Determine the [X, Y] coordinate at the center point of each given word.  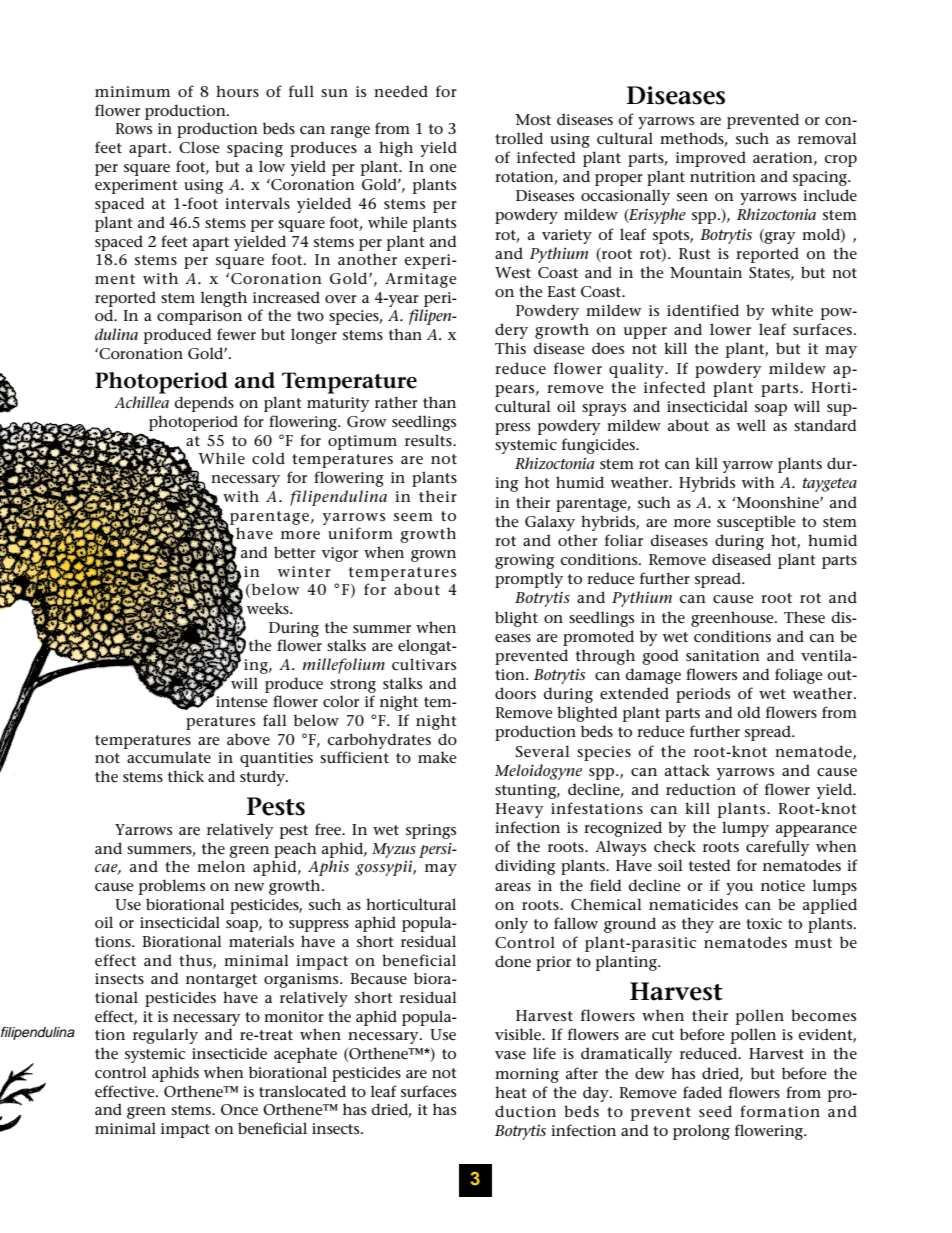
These [804, 617]
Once [239, 1110]
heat [511, 1092]
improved [711, 159]
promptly [529, 580]
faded [702, 1092]
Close [199, 147]
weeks [269, 608]
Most [533, 119]
